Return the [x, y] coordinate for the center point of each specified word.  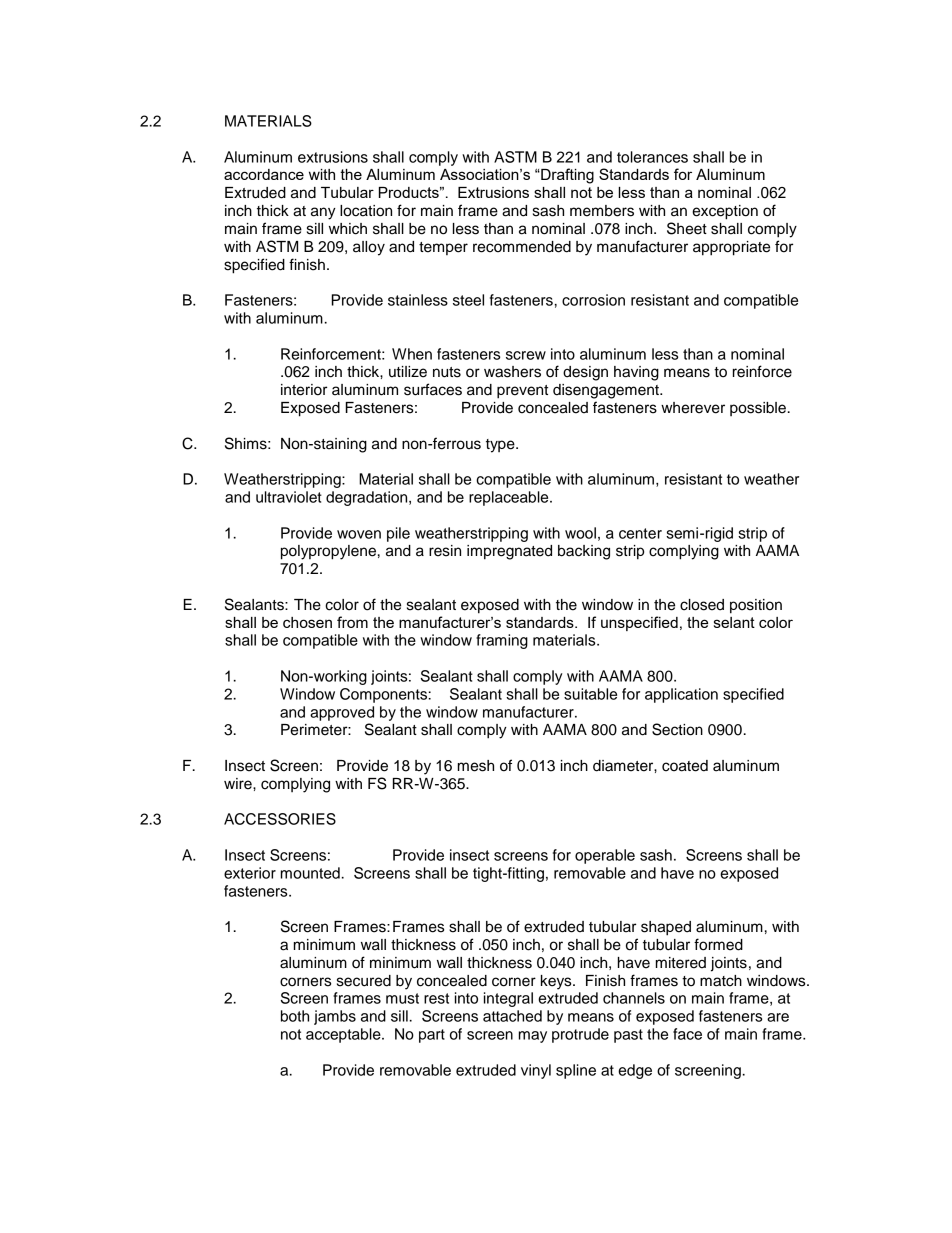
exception [725, 212]
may [533, 1037]
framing [502, 641]
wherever [693, 408]
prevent [522, 392]
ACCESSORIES [280, 819]
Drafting [566, 176]
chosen [307, 622]
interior [304, 390]
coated [685, 766]
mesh [476, 766]
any [323, 213]
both [295, 1016]
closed [702, 605]
